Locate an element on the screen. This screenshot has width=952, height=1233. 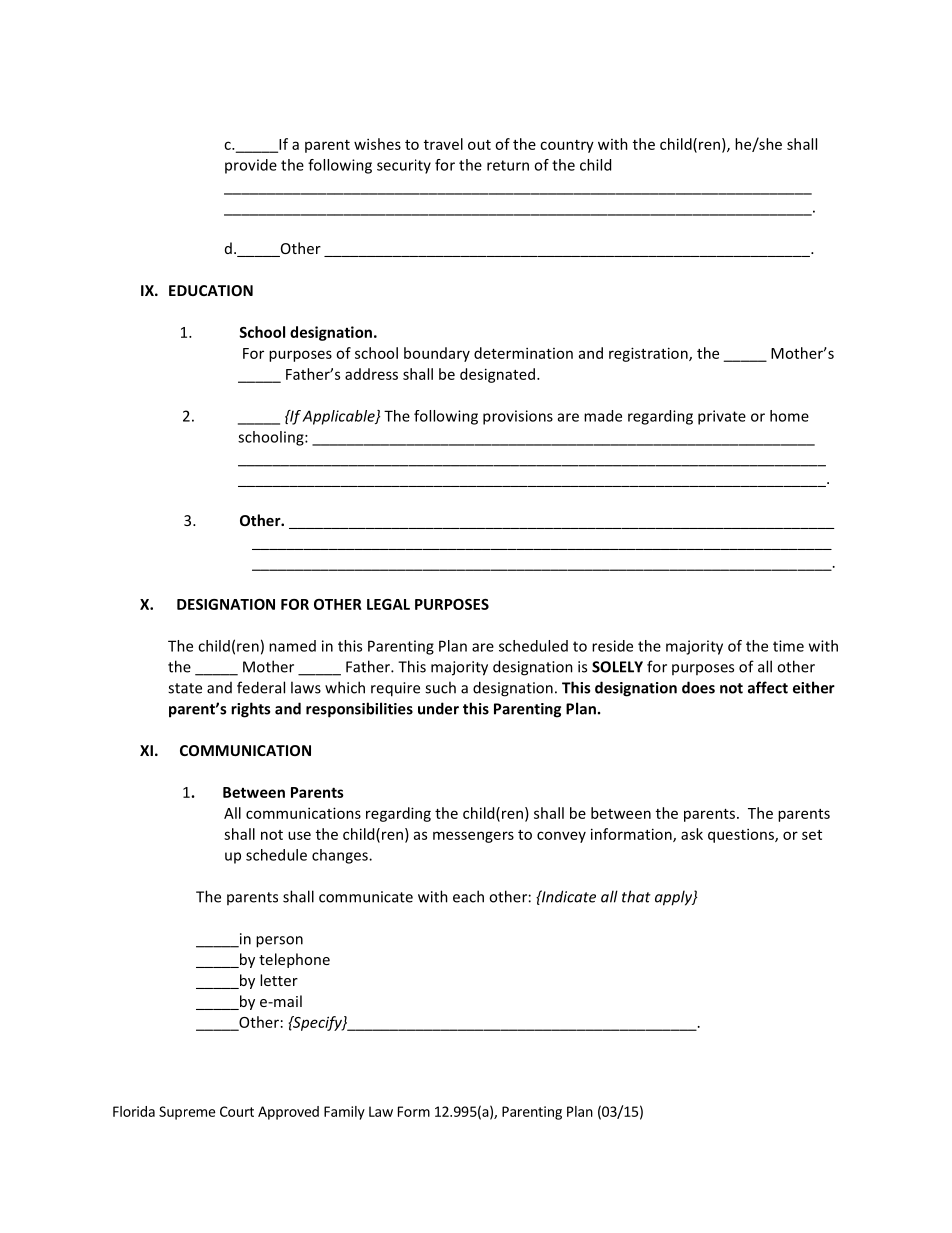
named is located at coordinates (292, 646).
